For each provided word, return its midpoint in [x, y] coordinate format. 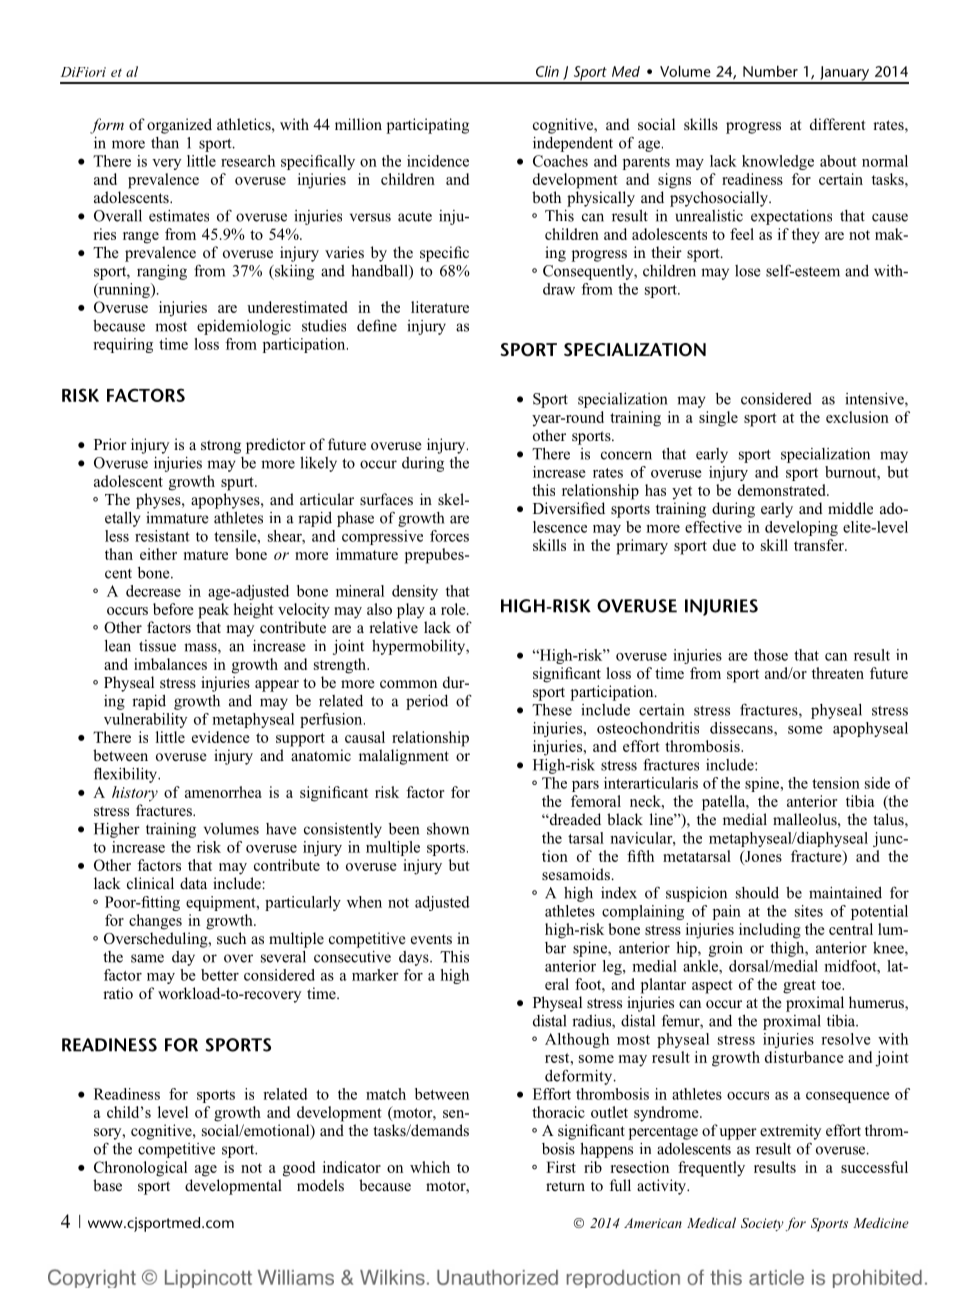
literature [440, 307]
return [565, 1186]
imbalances [170, 664]
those [771, 655]
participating [427, 126]
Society [762, 1224]
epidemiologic [244, 327]
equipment [222, 903]
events [431, 939]
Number [770, 71]
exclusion [857, 417]
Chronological [140, 1169]
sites [809, 911]
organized [179, 126]
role [454, 609]
